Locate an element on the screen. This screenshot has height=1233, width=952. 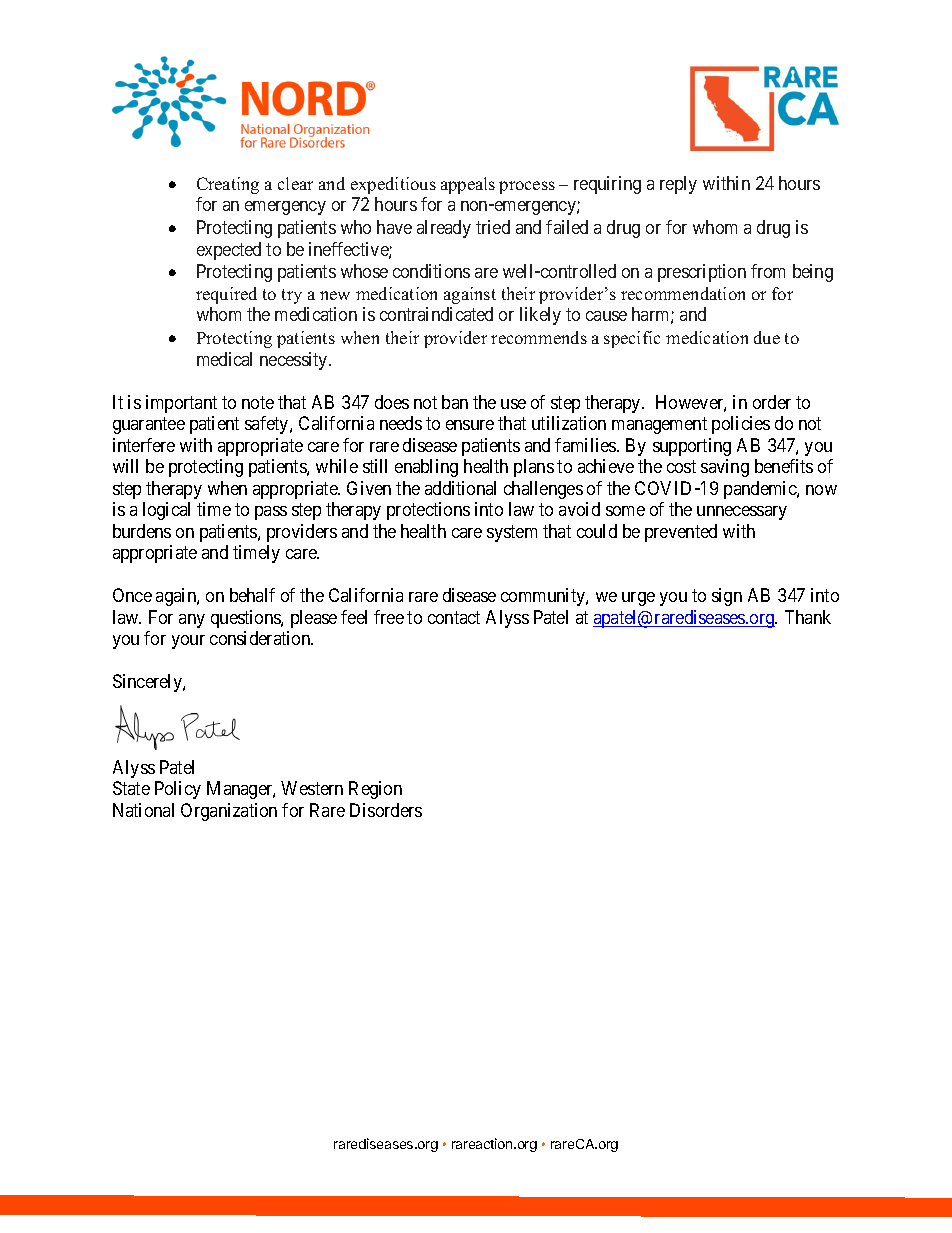
Policy is located at coordinates (178, 790).
